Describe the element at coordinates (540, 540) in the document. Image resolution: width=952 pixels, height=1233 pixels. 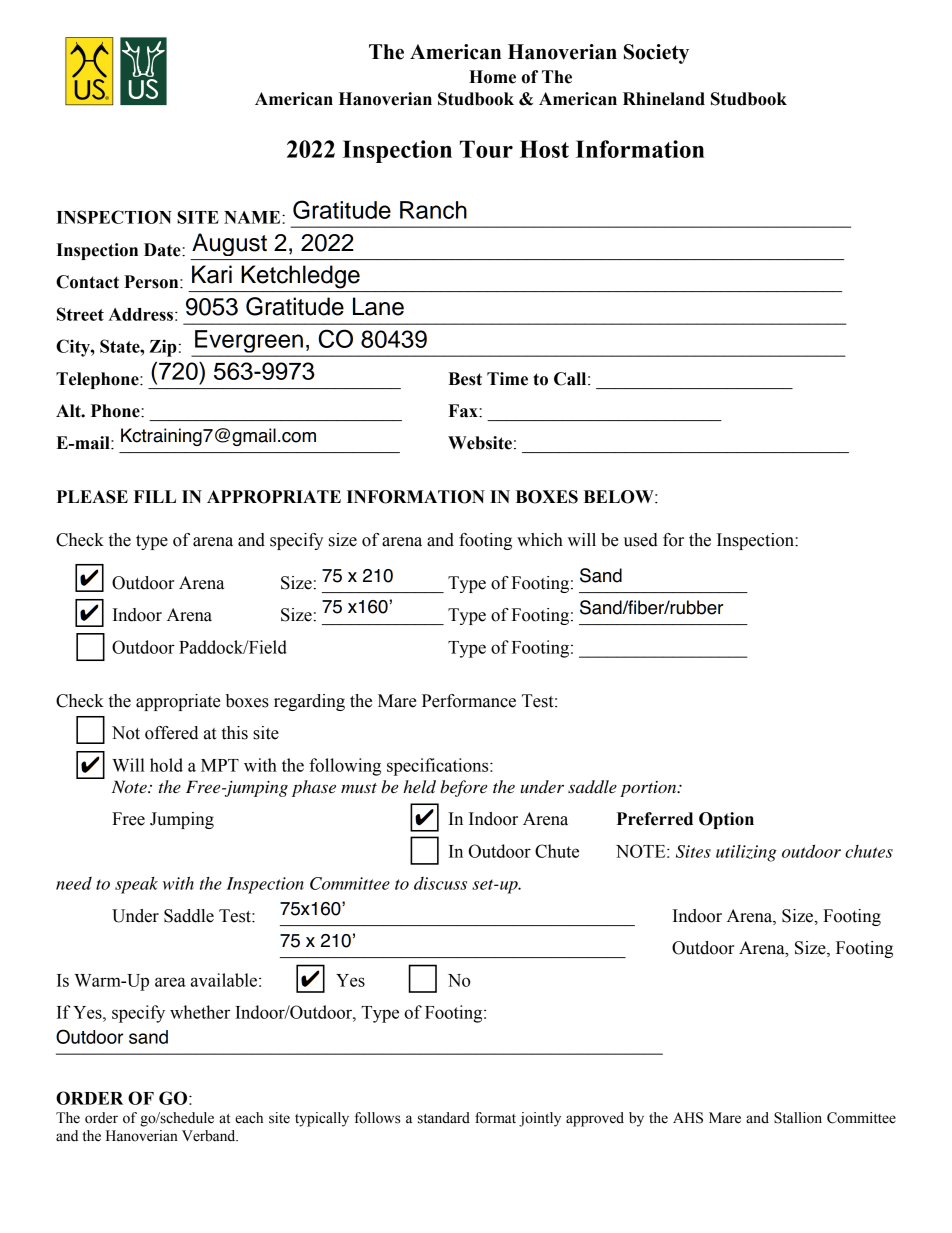
I see `which` at that location.
